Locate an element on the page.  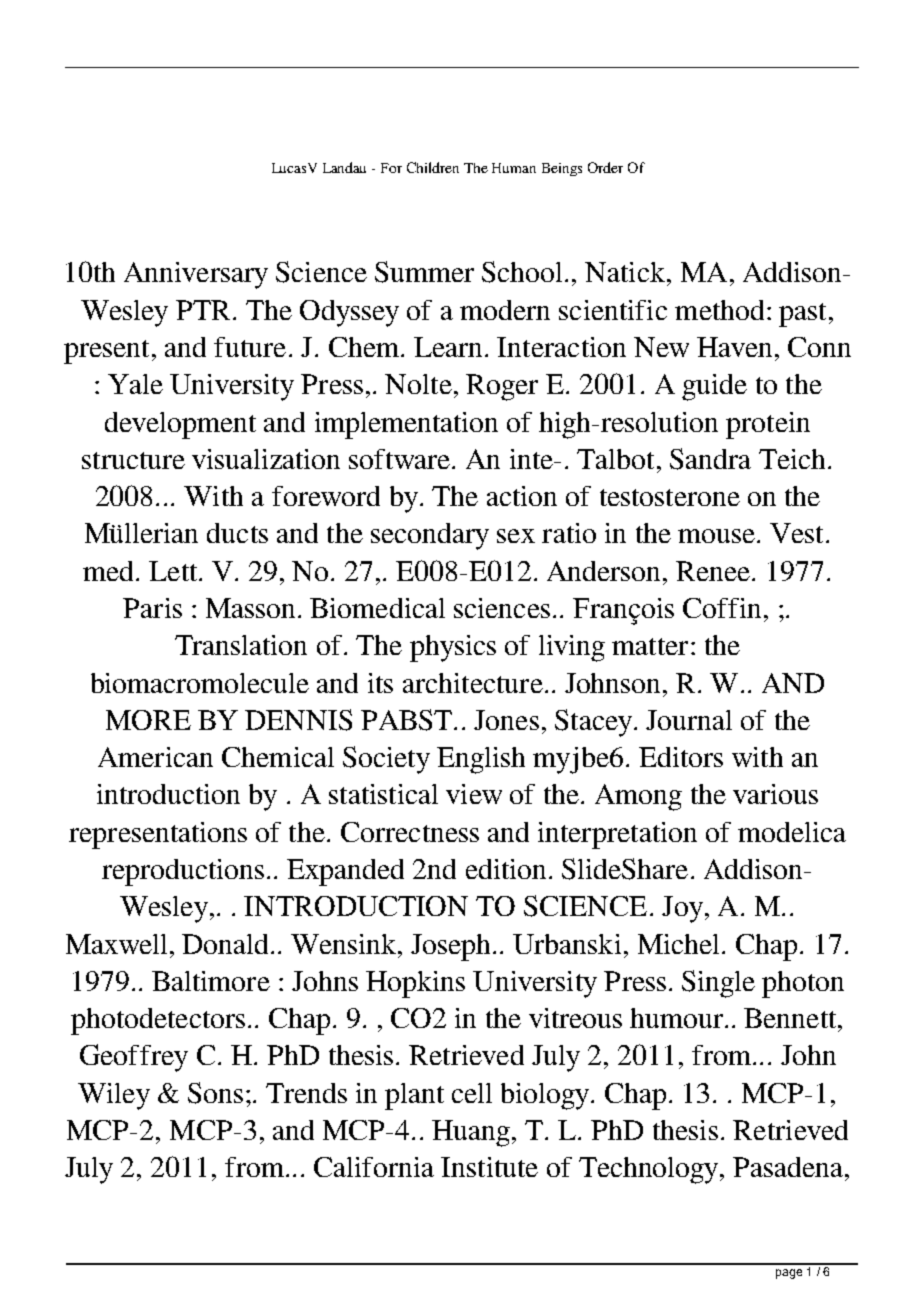
Anniversary is located at coordinates (196, 275).
